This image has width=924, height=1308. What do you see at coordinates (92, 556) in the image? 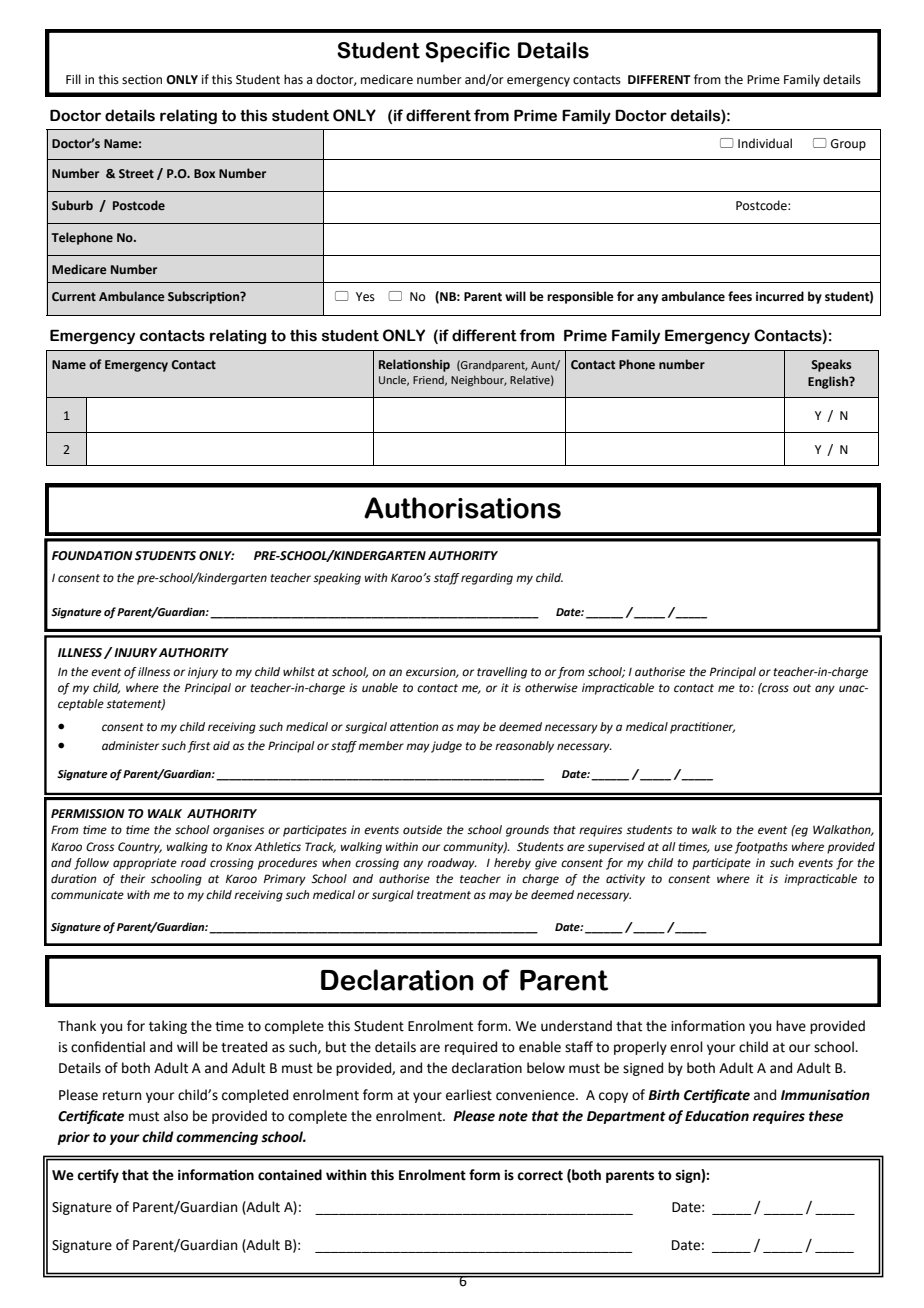
I see `FOUNDATION` at bounding box center [92, 556].
